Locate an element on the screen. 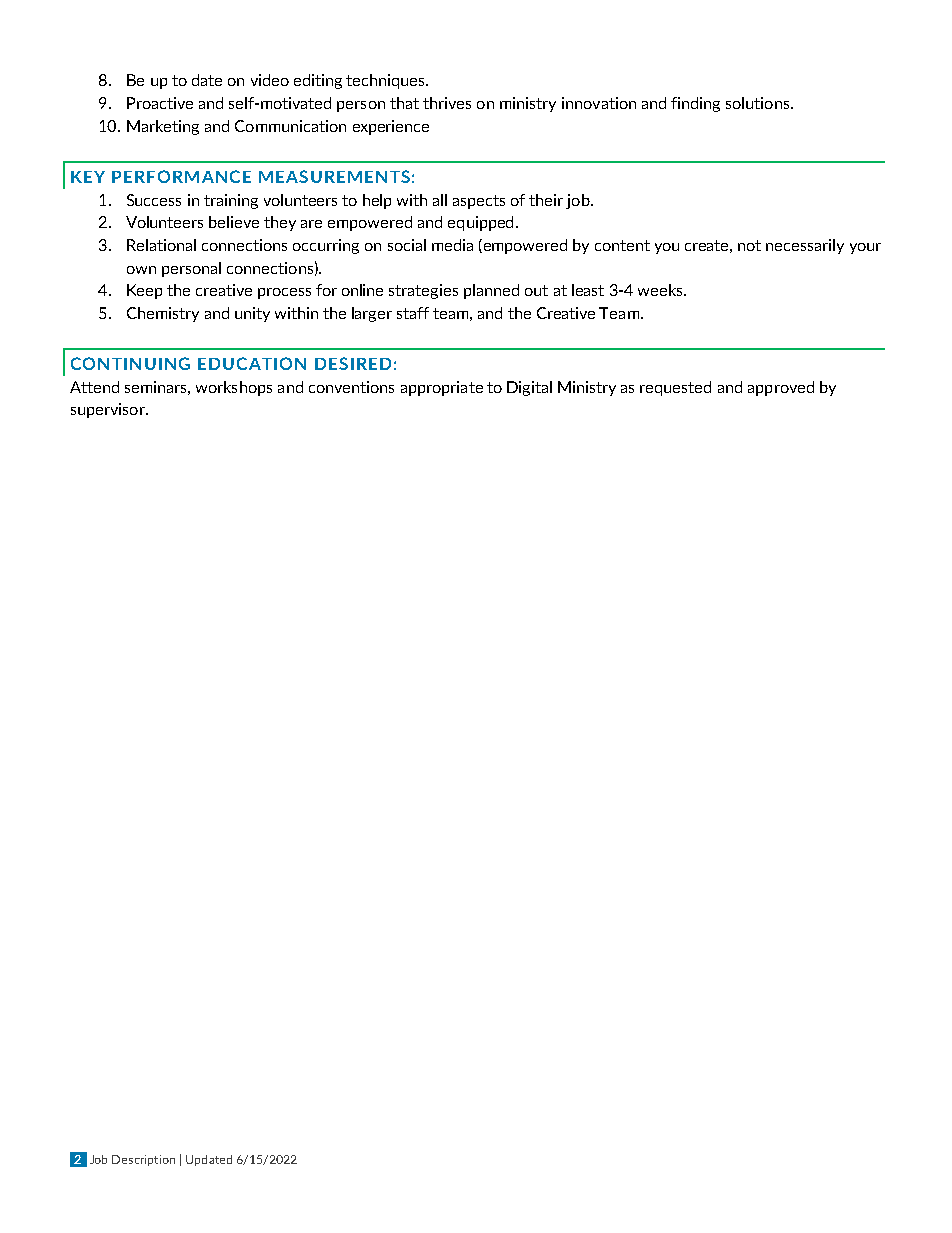 The image size is (952, 1233). approved is located at coordinates (781, 388).
